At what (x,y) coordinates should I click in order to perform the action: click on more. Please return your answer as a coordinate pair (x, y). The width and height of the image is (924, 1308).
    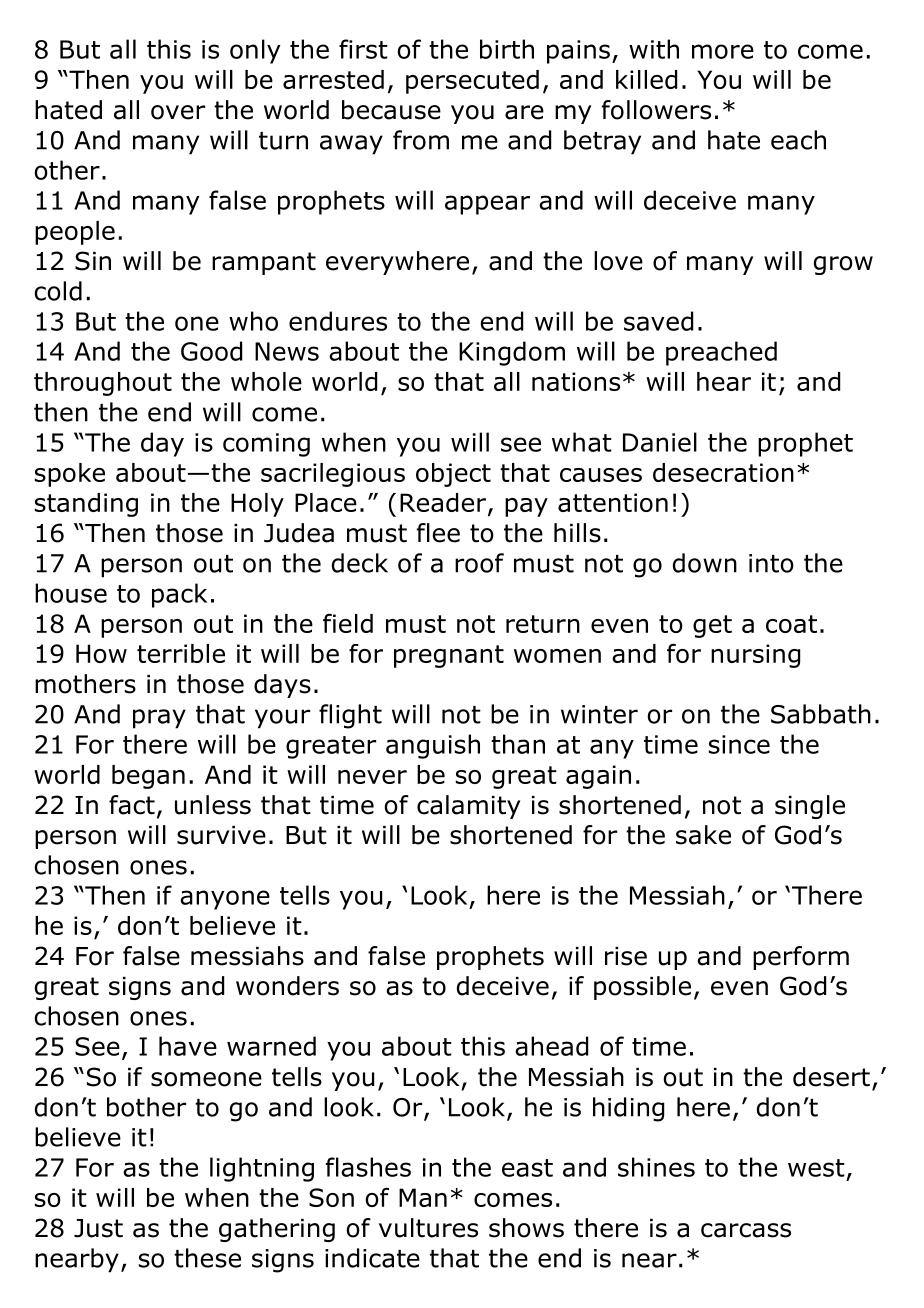
    Looking at the image, I should click on (723, 51).
